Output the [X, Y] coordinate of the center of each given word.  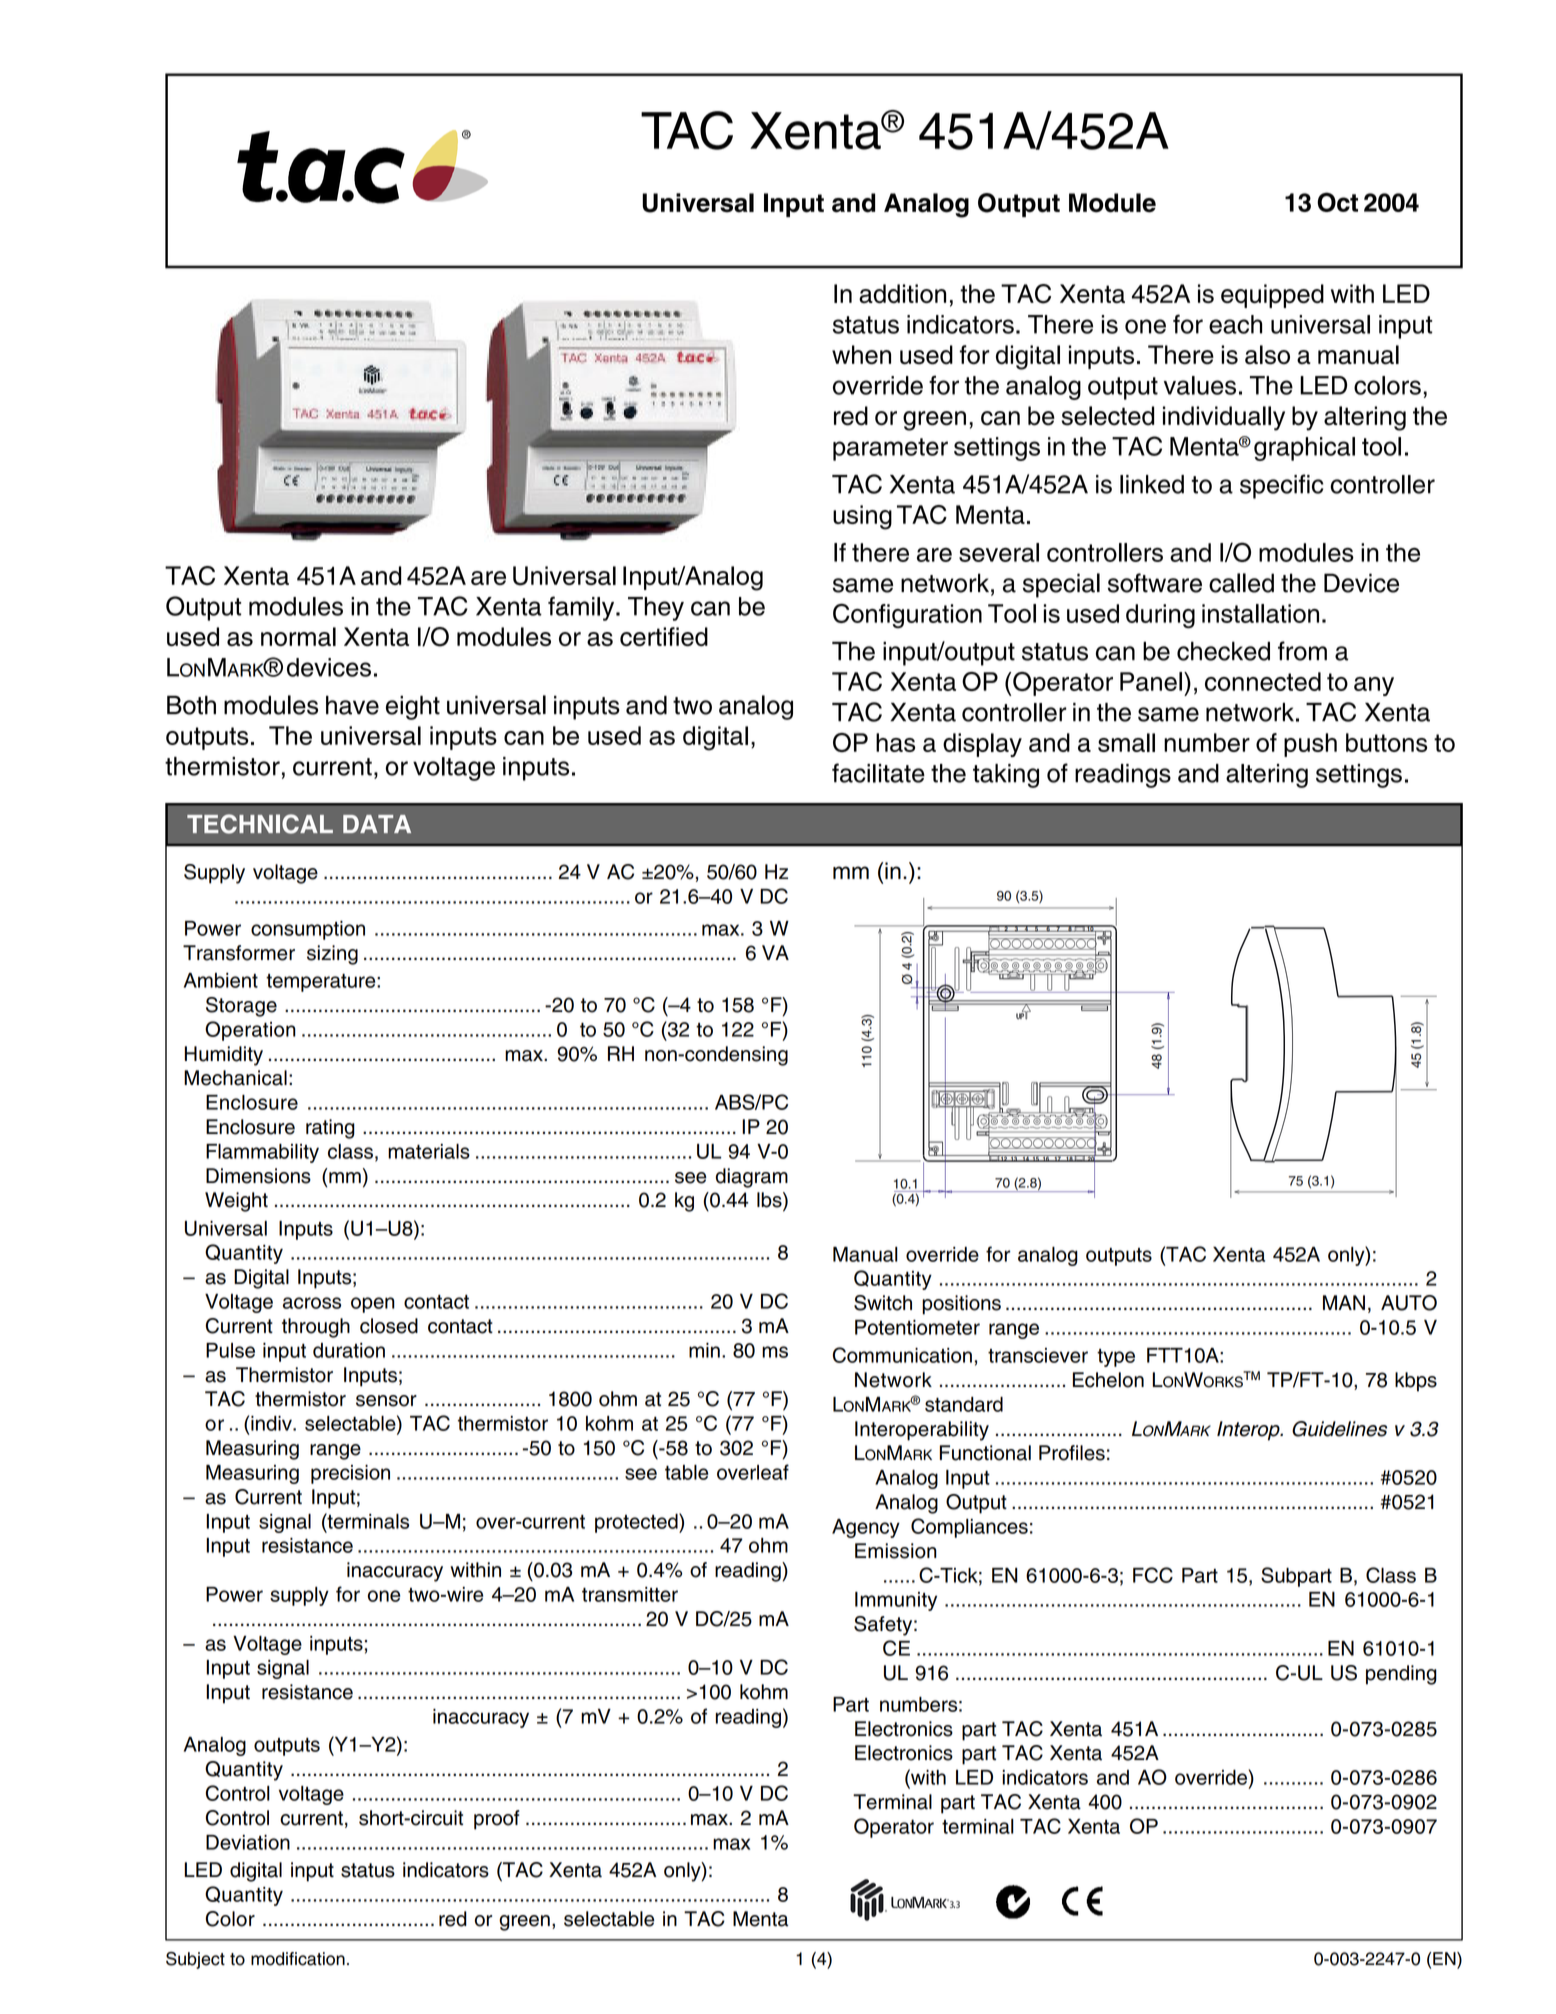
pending [1401, 1675]
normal [298, 636]
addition [902, 293]
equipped [1272, 296]
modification [298, 1959]
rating [330, 1129]
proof [496, 1820]
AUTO [1409, 1303]
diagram [752, 1178]
